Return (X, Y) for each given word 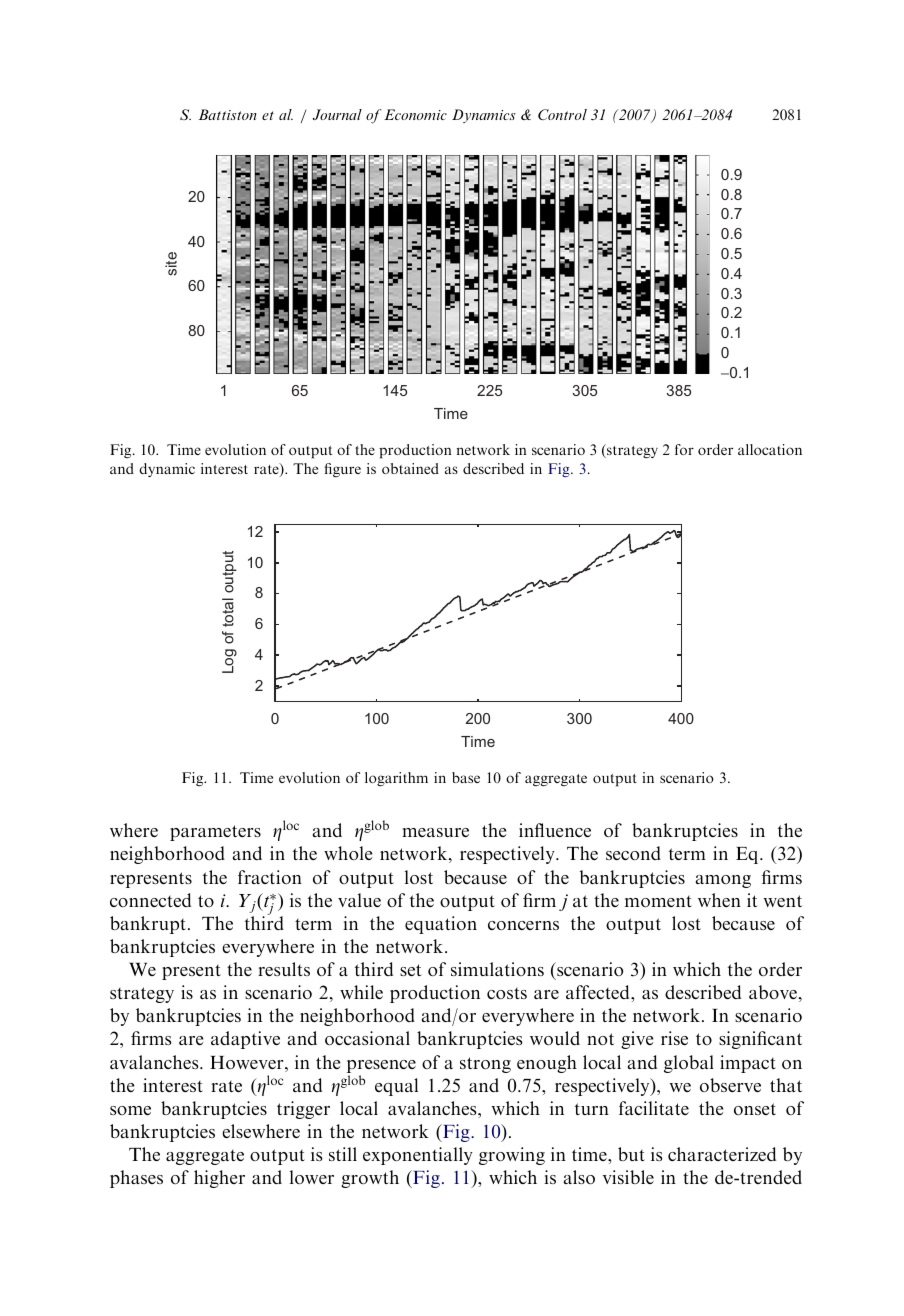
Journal (337, 114)
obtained (410, 468)
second (633, 853)
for (684, 449)
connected (150, 900)
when (719, 900)
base (466, 777)
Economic (415, 114)
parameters (215, 833)
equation (441, 925)
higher (219, 1179)
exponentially (418, 1156)
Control (562, 114)
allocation (770, 449)
